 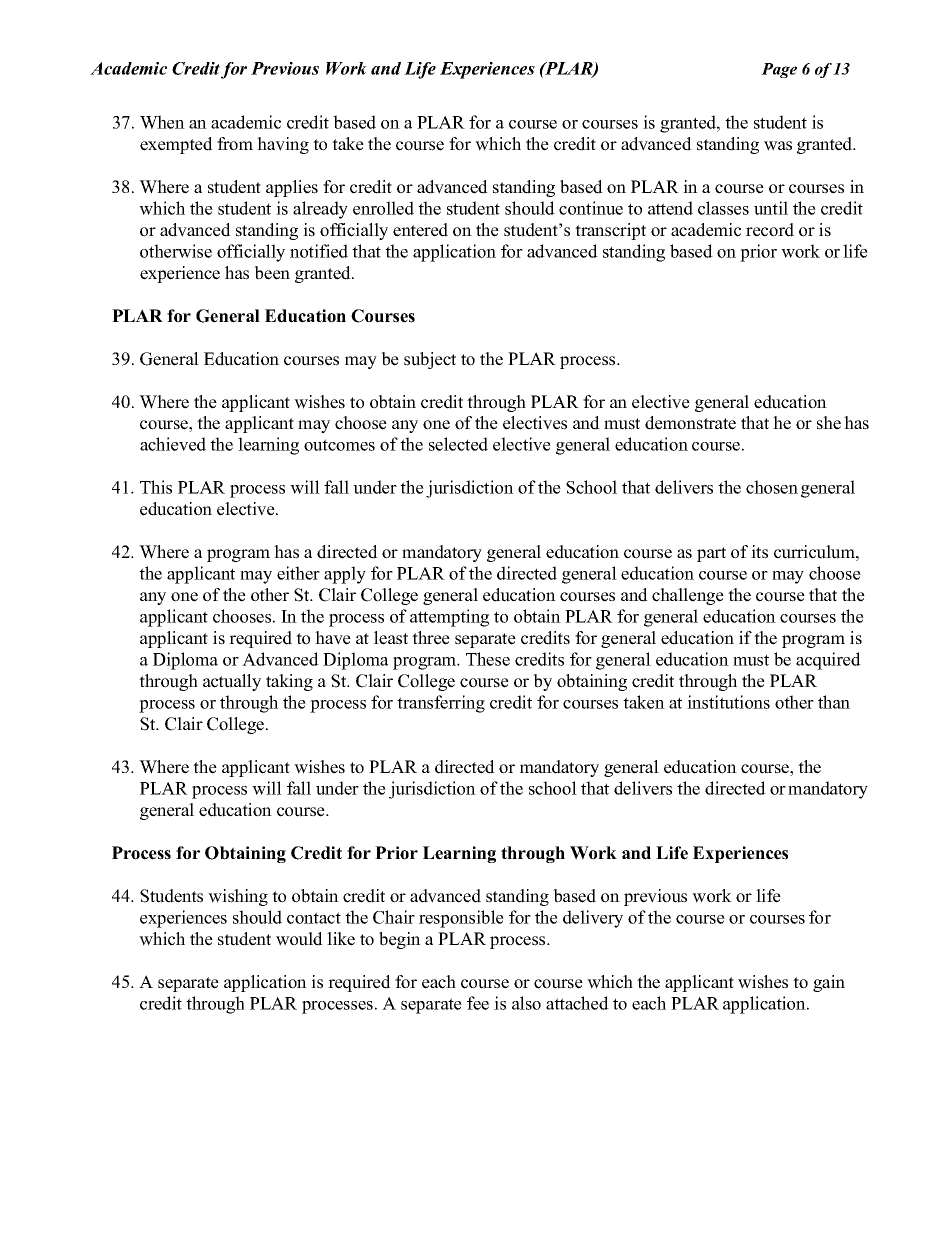 I want to click on attempting, so click(x=449, y=618).
